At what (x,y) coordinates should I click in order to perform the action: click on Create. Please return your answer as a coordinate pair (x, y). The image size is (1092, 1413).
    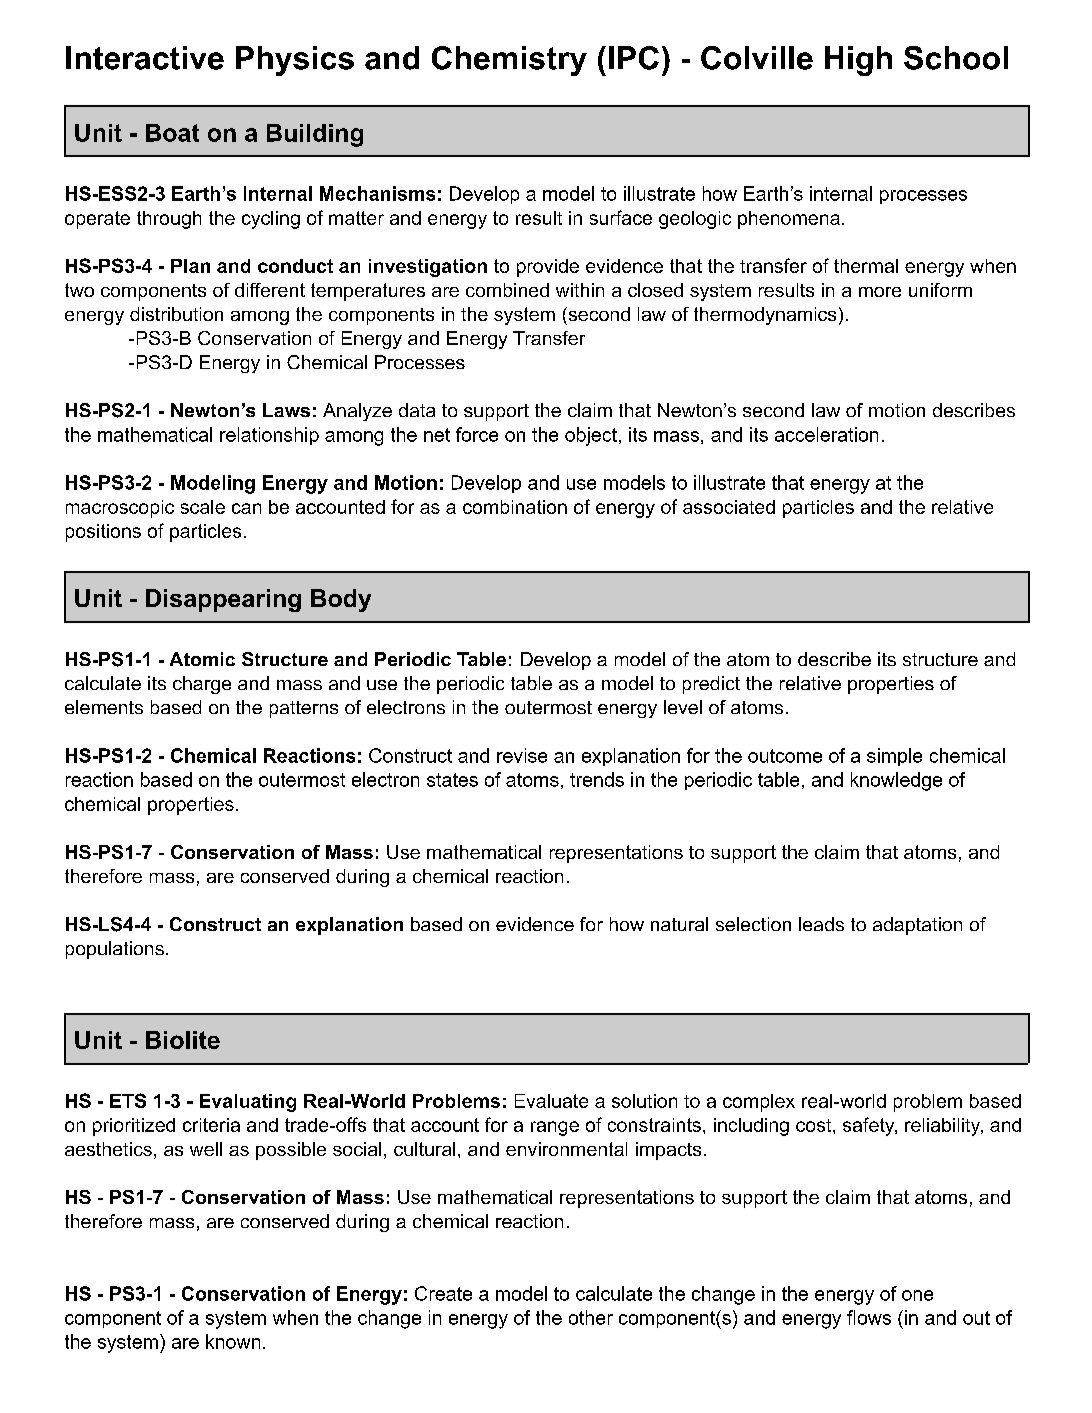
    Looking at the image, I should click on (443, 1293).
